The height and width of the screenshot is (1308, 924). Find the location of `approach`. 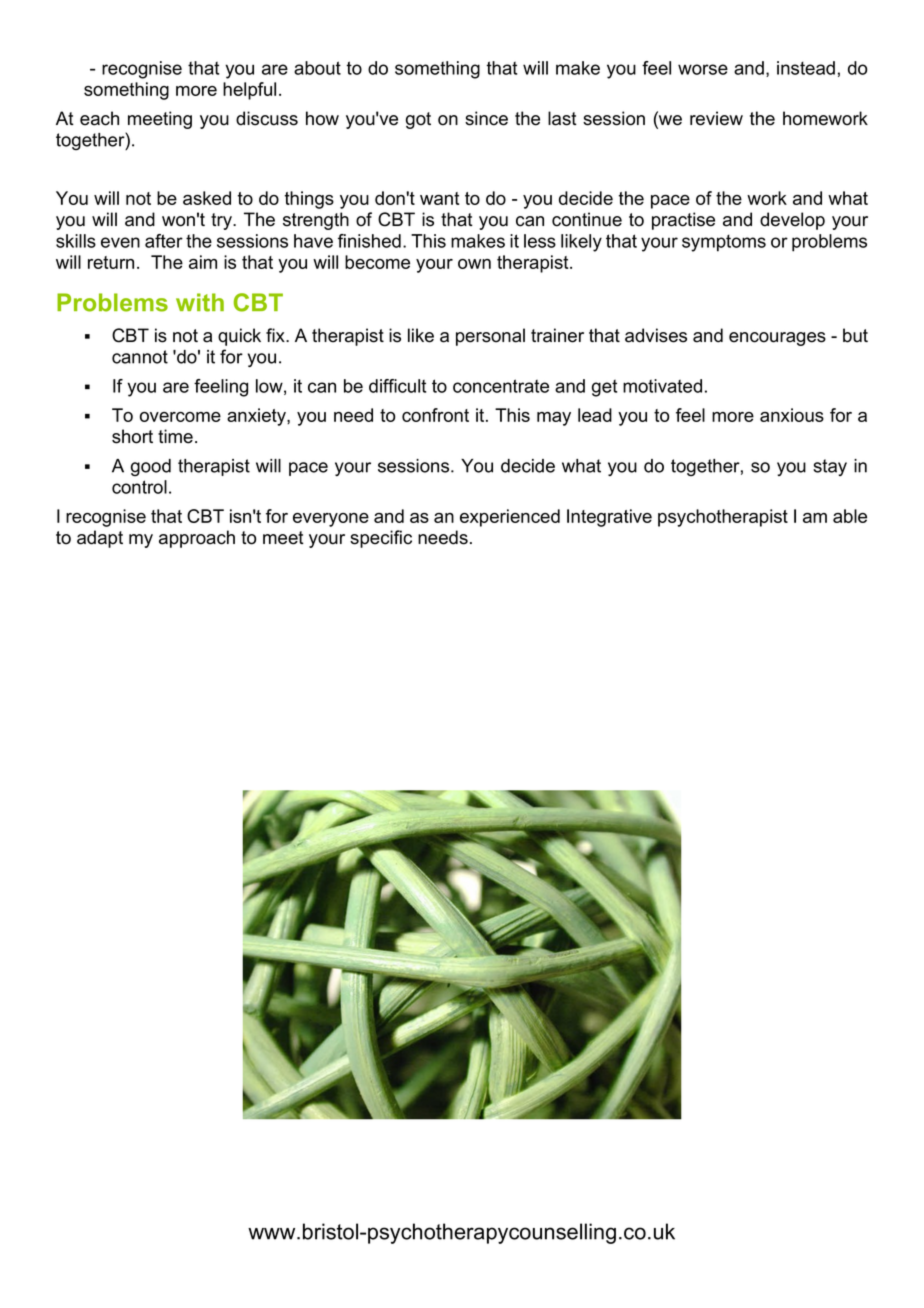

approach is located at coordinates (197, 539).
